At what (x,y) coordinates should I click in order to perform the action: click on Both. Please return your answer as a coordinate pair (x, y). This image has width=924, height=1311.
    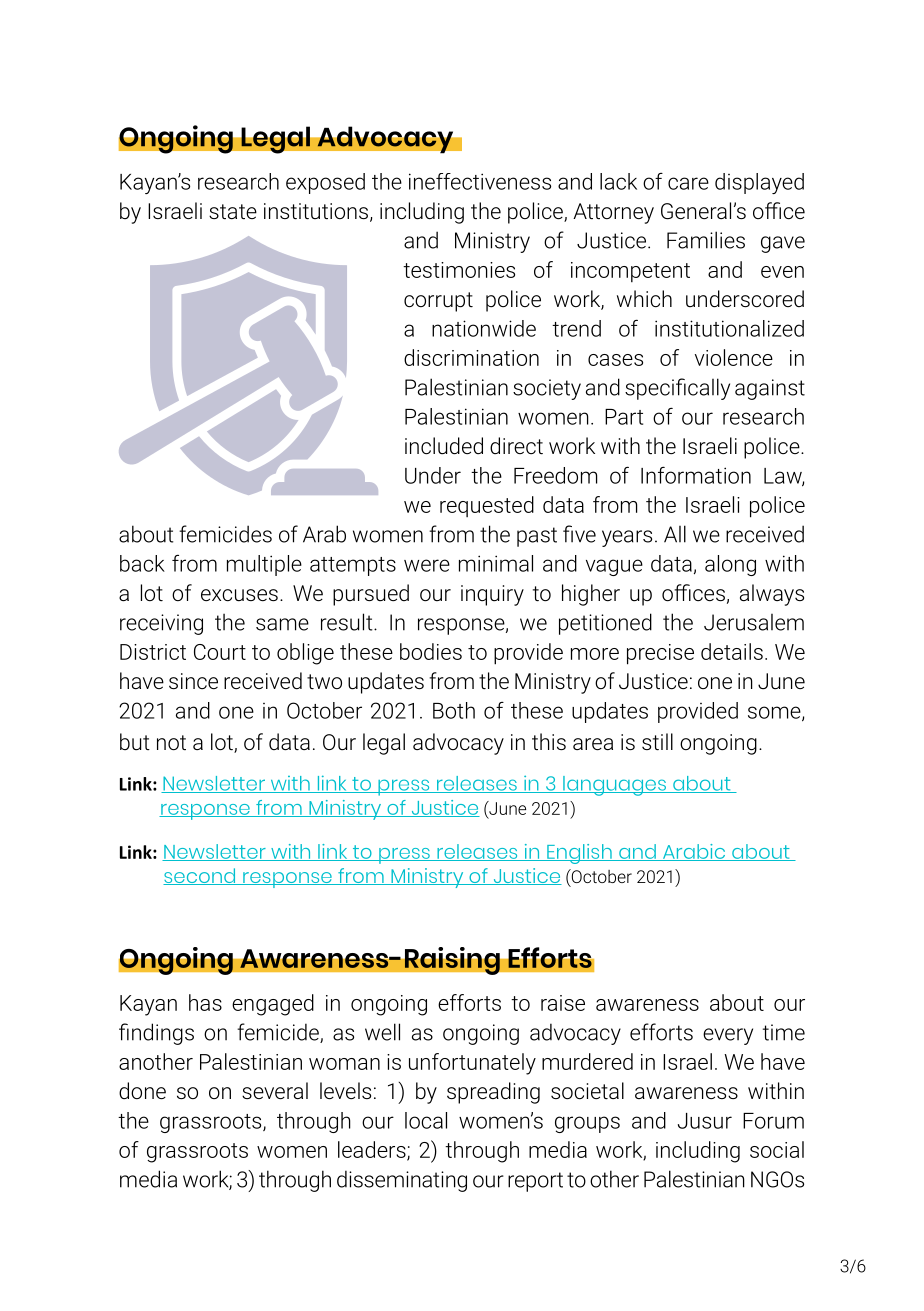
    Looking at the image, I should click on (454, 710).
